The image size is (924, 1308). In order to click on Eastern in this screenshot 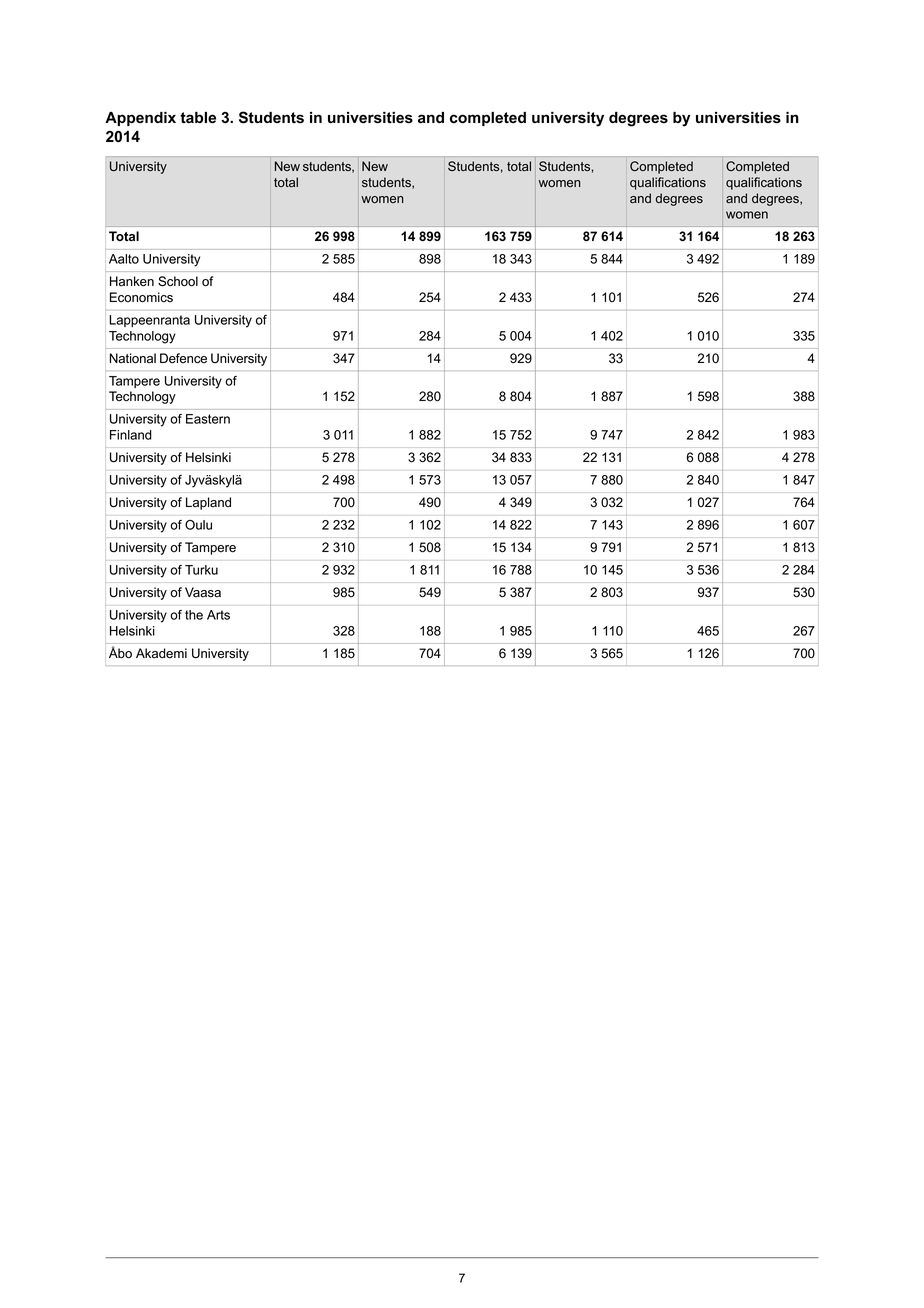, I will do `click(208, 419)`.
